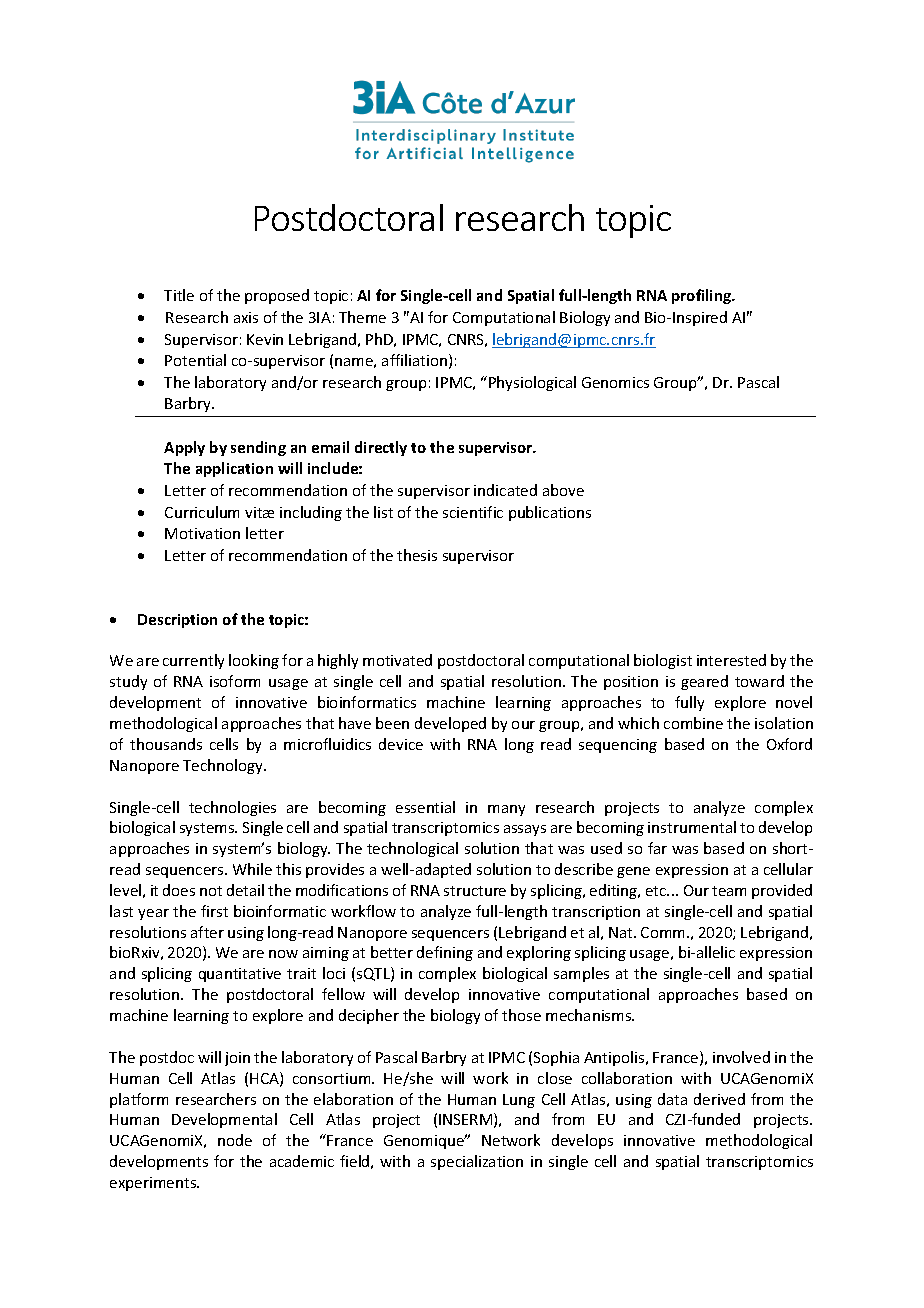 The width and height of the screenshot is (924, 1308). What do you see at coordinates (473, 512) in the screenshot?
I see `scientific` at bounding box center [473, 512].
